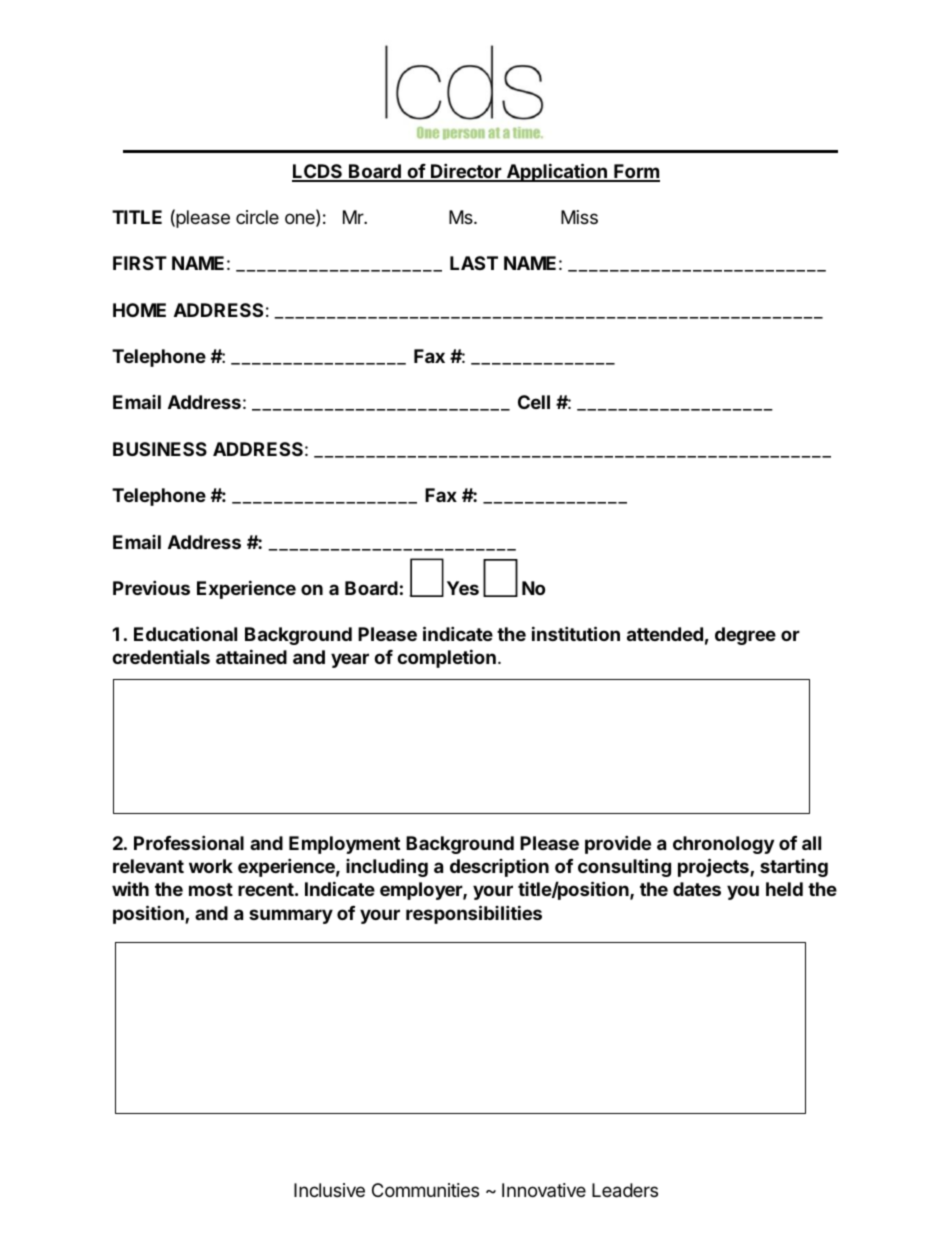 This document has height=1233, width=952. What do you see at coordinates (189, 842) in the document?
I see `Professional` at bounding box center [189, 842].
